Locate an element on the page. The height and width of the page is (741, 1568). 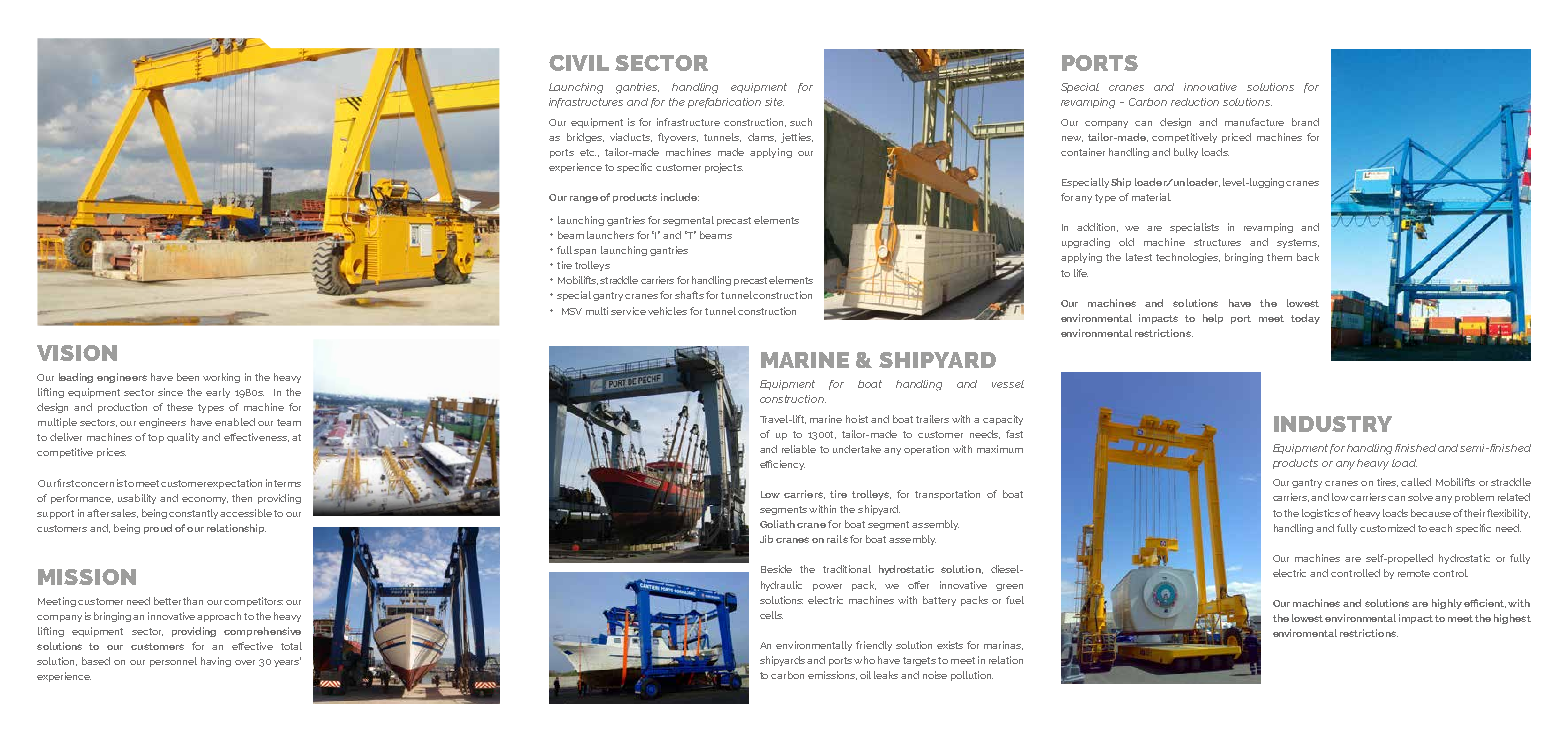
back is located at coordinates (1308, 257).
